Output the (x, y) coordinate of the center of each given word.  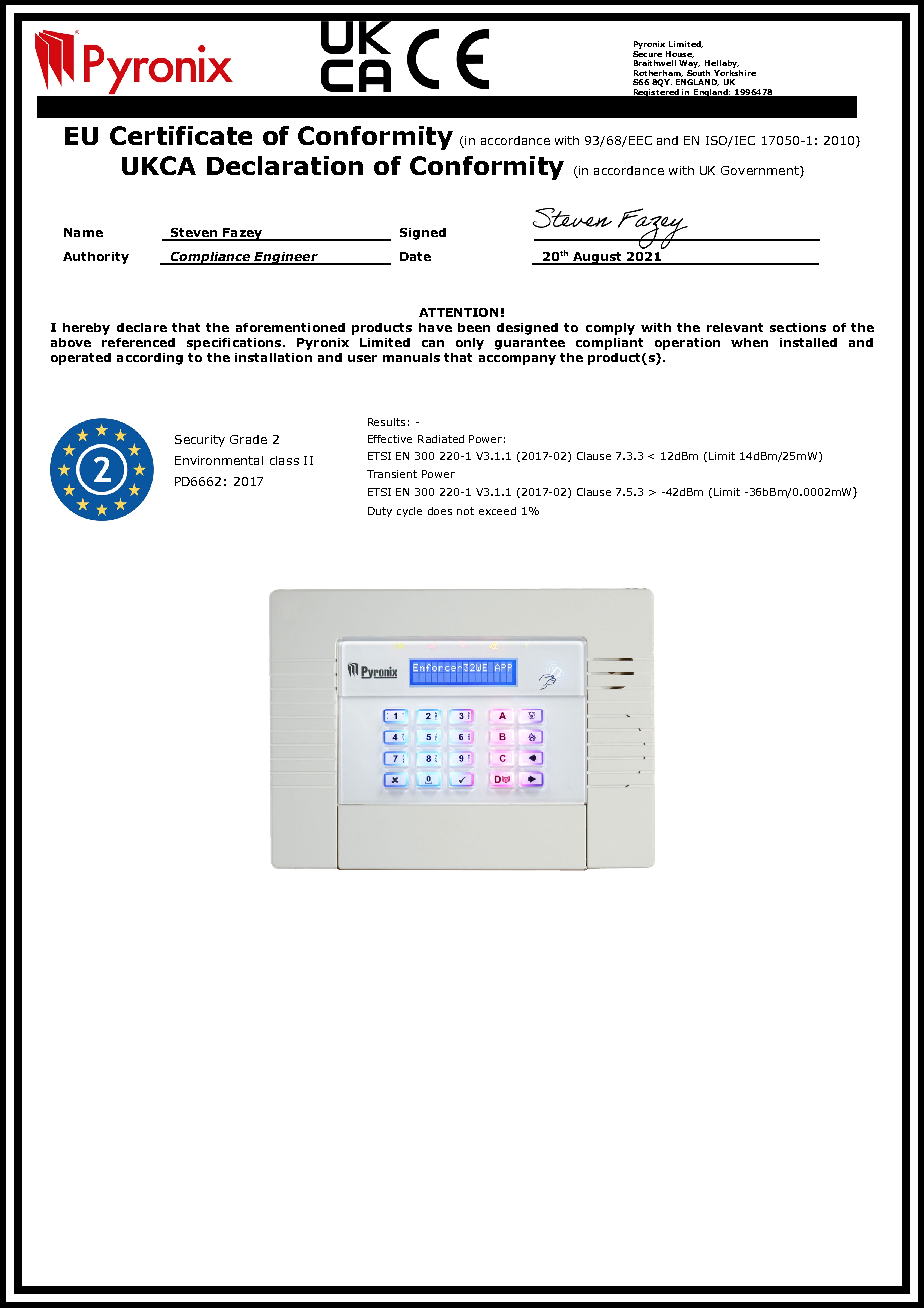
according (150, 359)
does (440, 511)
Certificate (181, 135)
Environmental (219, 460)
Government (761, 172)
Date (415, 256)
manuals (411, 357)
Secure (647, 54)
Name (83, 232)
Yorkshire (735, 71)
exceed (497, 511)
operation (687, 344)
